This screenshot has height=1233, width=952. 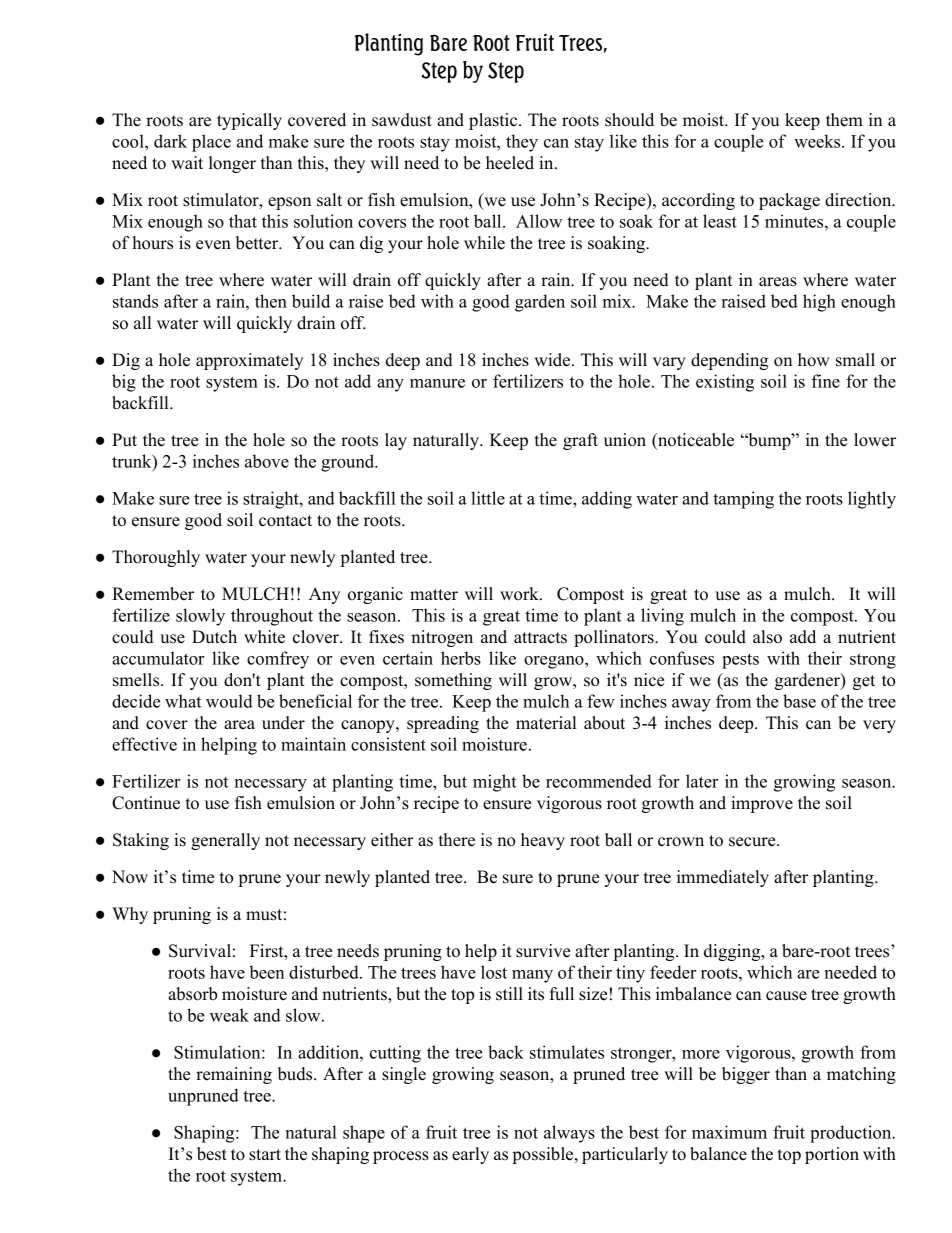 I want to click on heeled, so click(x=510, y=163).
